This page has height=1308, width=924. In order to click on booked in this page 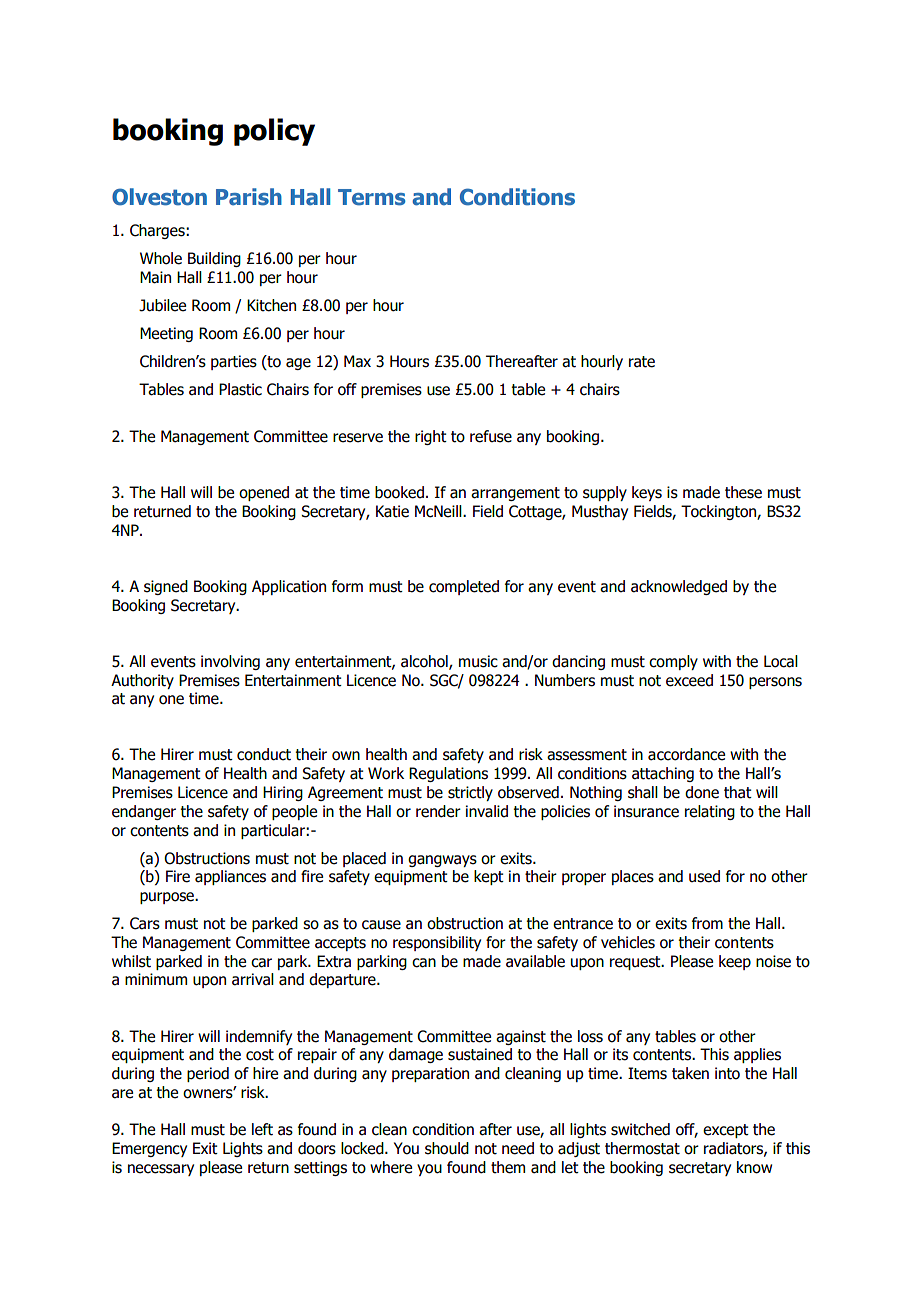, I will do `click(399, 492)`.
